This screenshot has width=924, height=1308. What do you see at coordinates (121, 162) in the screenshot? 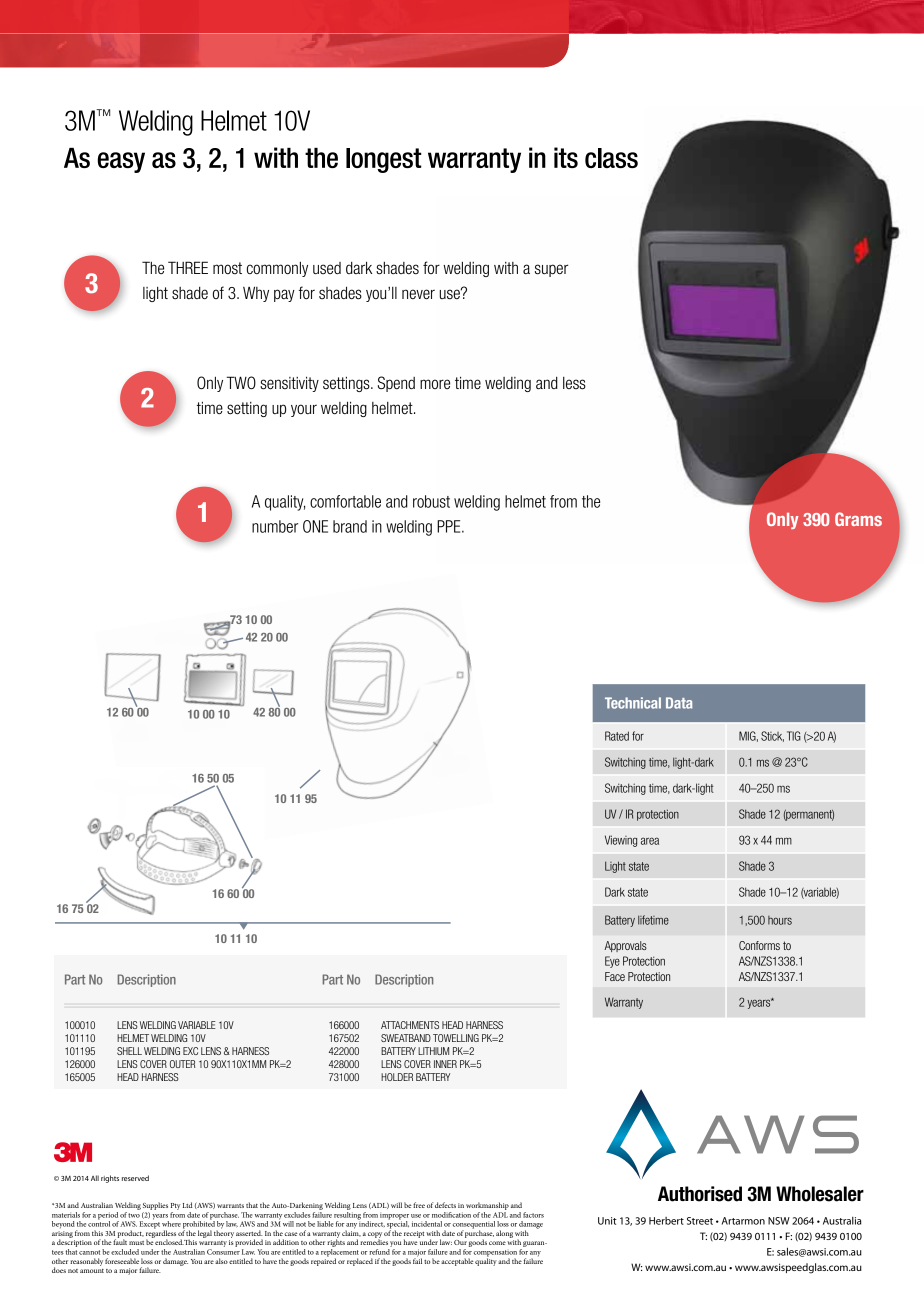
I see `easy` at bounding box center [121, 162].
